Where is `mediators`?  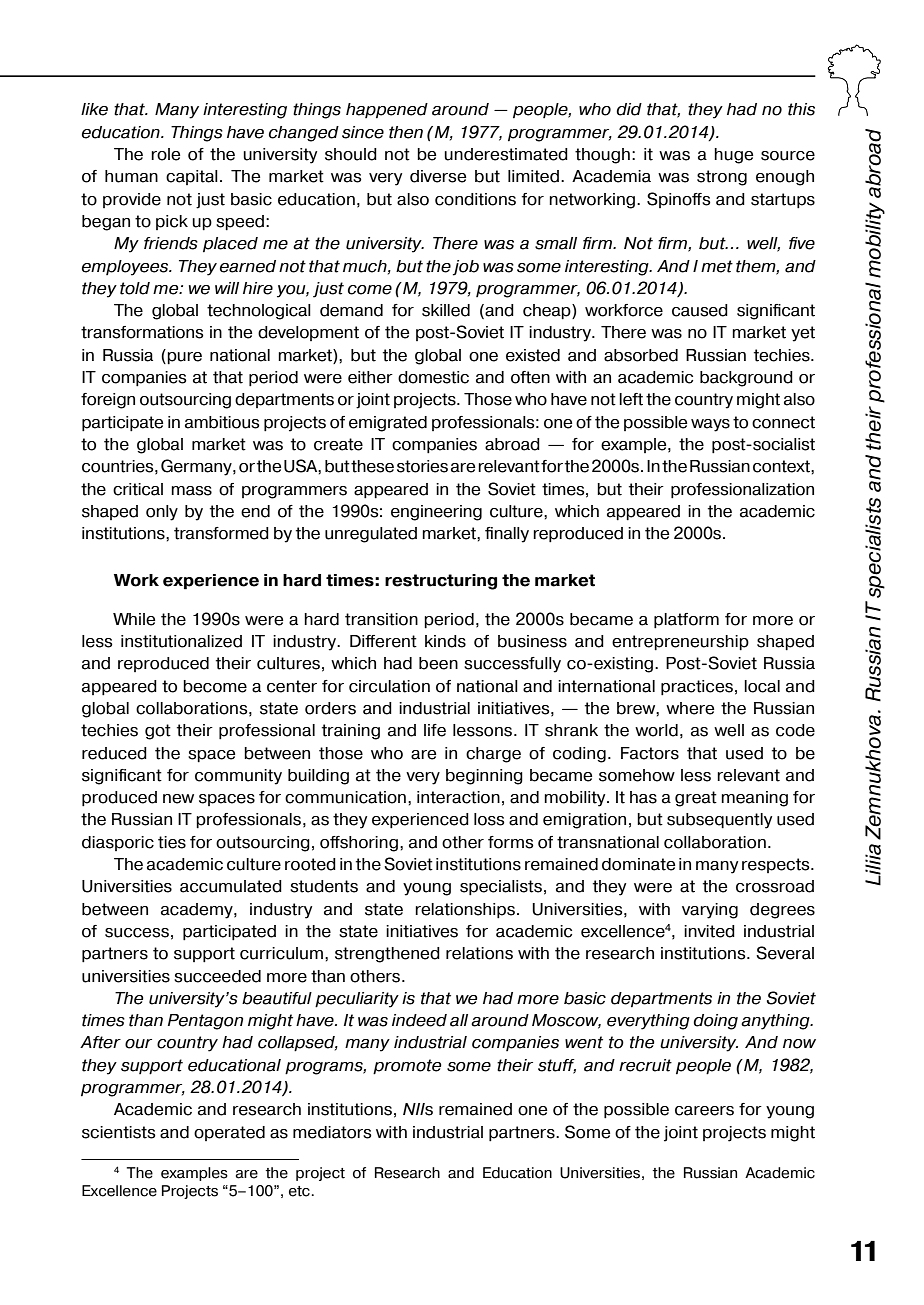 mediators is located at coordinates (332, 1132).
